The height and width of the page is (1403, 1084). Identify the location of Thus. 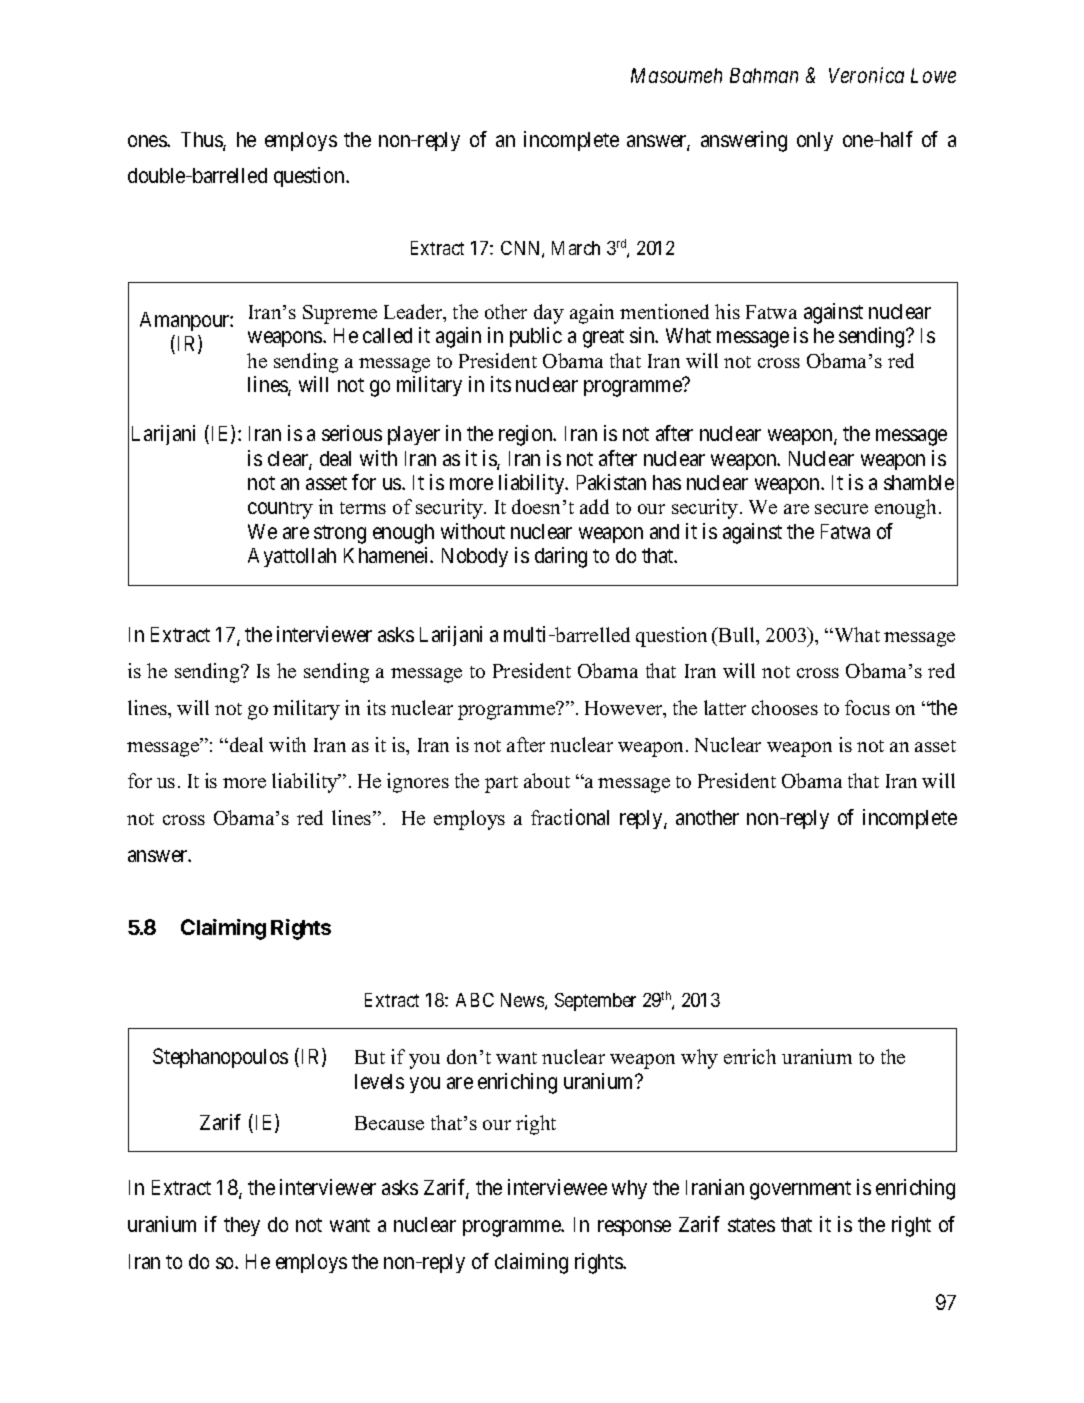
(202, 141).
